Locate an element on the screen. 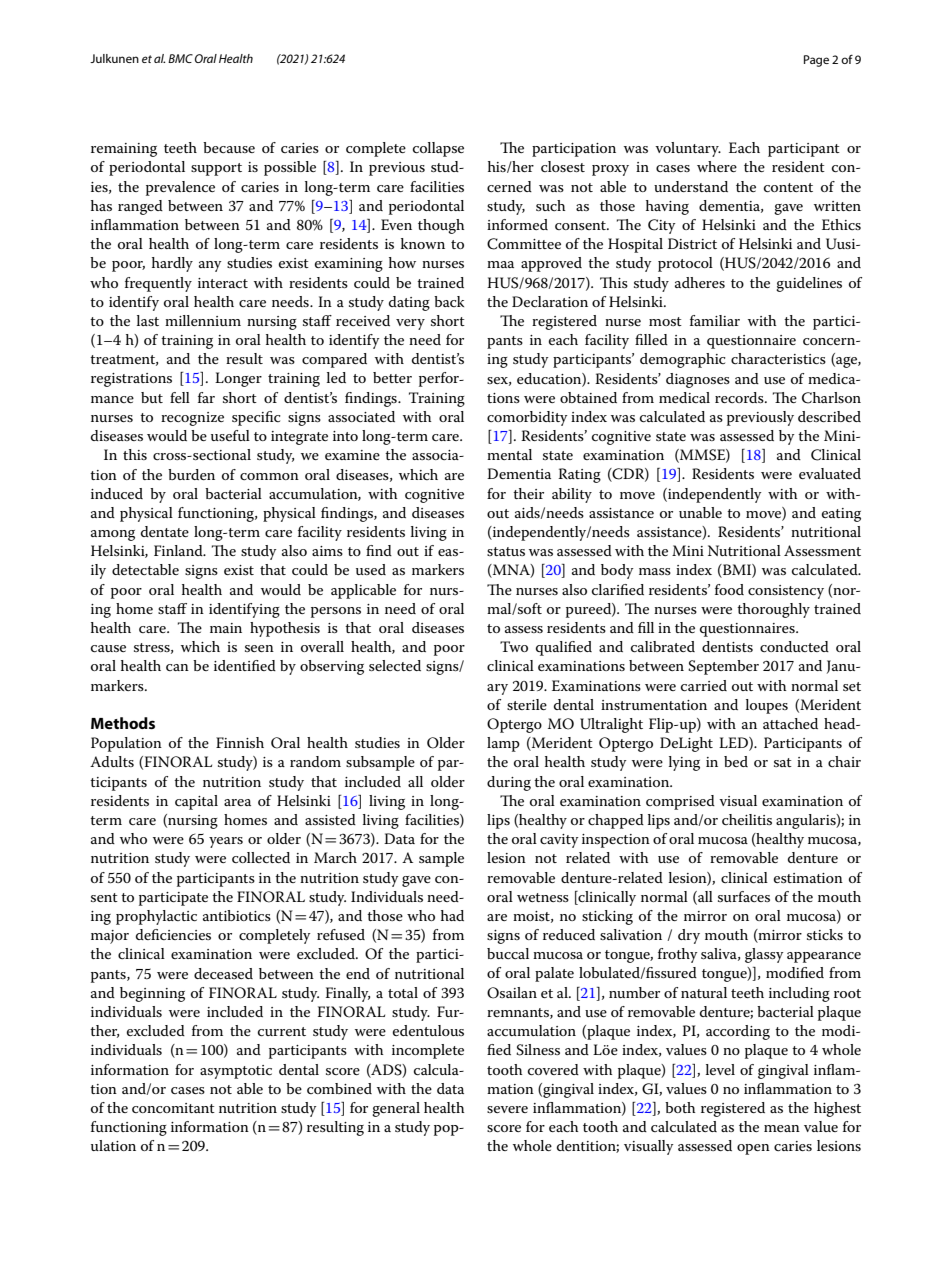 This screenshot has height=1265, width=952. millennium is located at coordinates (203, 320).
